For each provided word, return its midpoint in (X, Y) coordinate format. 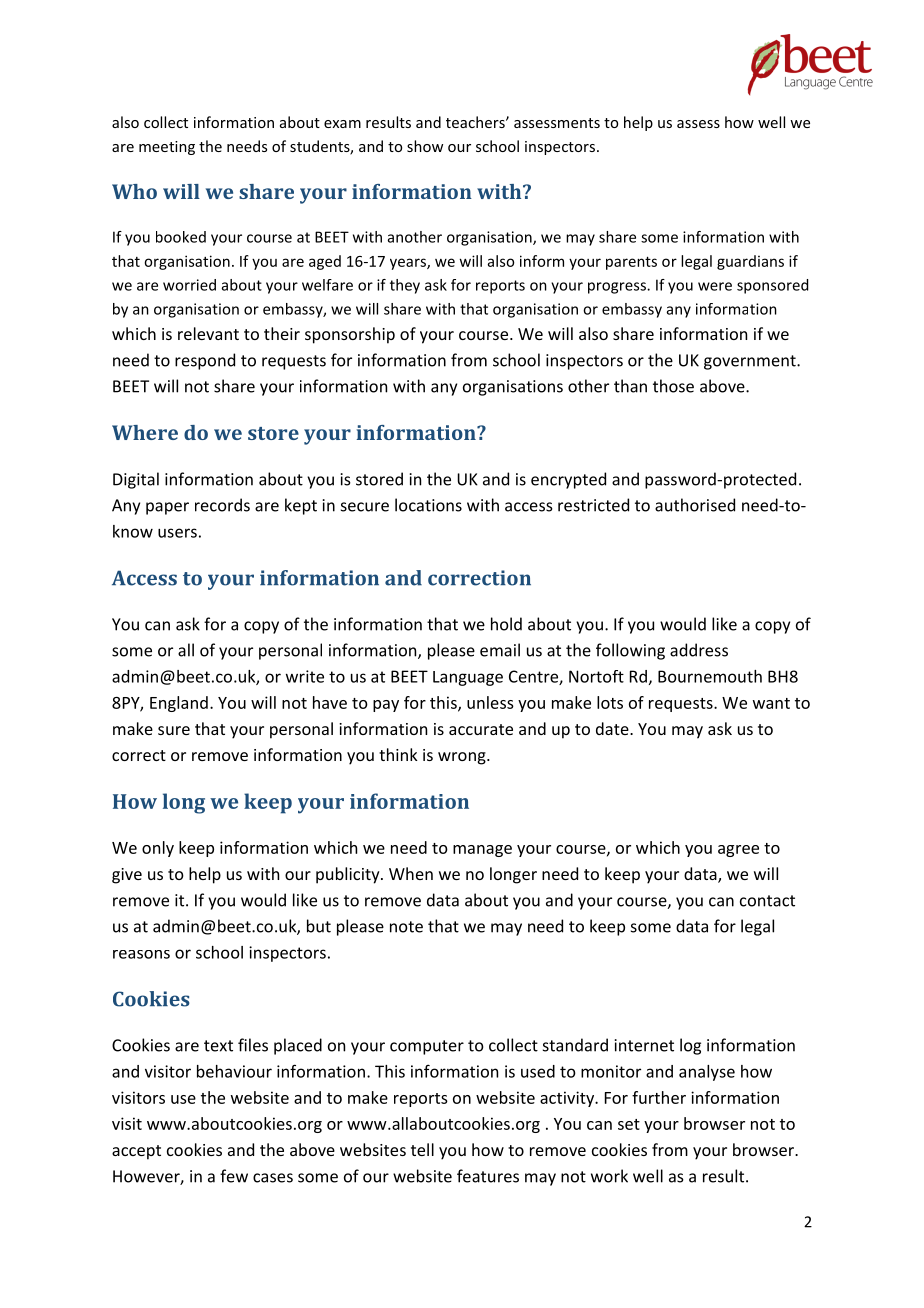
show (425, 146)
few (234, 1176)
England (179, 704)
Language (468, 678)
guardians (750, 262)
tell (422, 1149)
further (659, 1097)
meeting (167, 148)
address (699, 650)
